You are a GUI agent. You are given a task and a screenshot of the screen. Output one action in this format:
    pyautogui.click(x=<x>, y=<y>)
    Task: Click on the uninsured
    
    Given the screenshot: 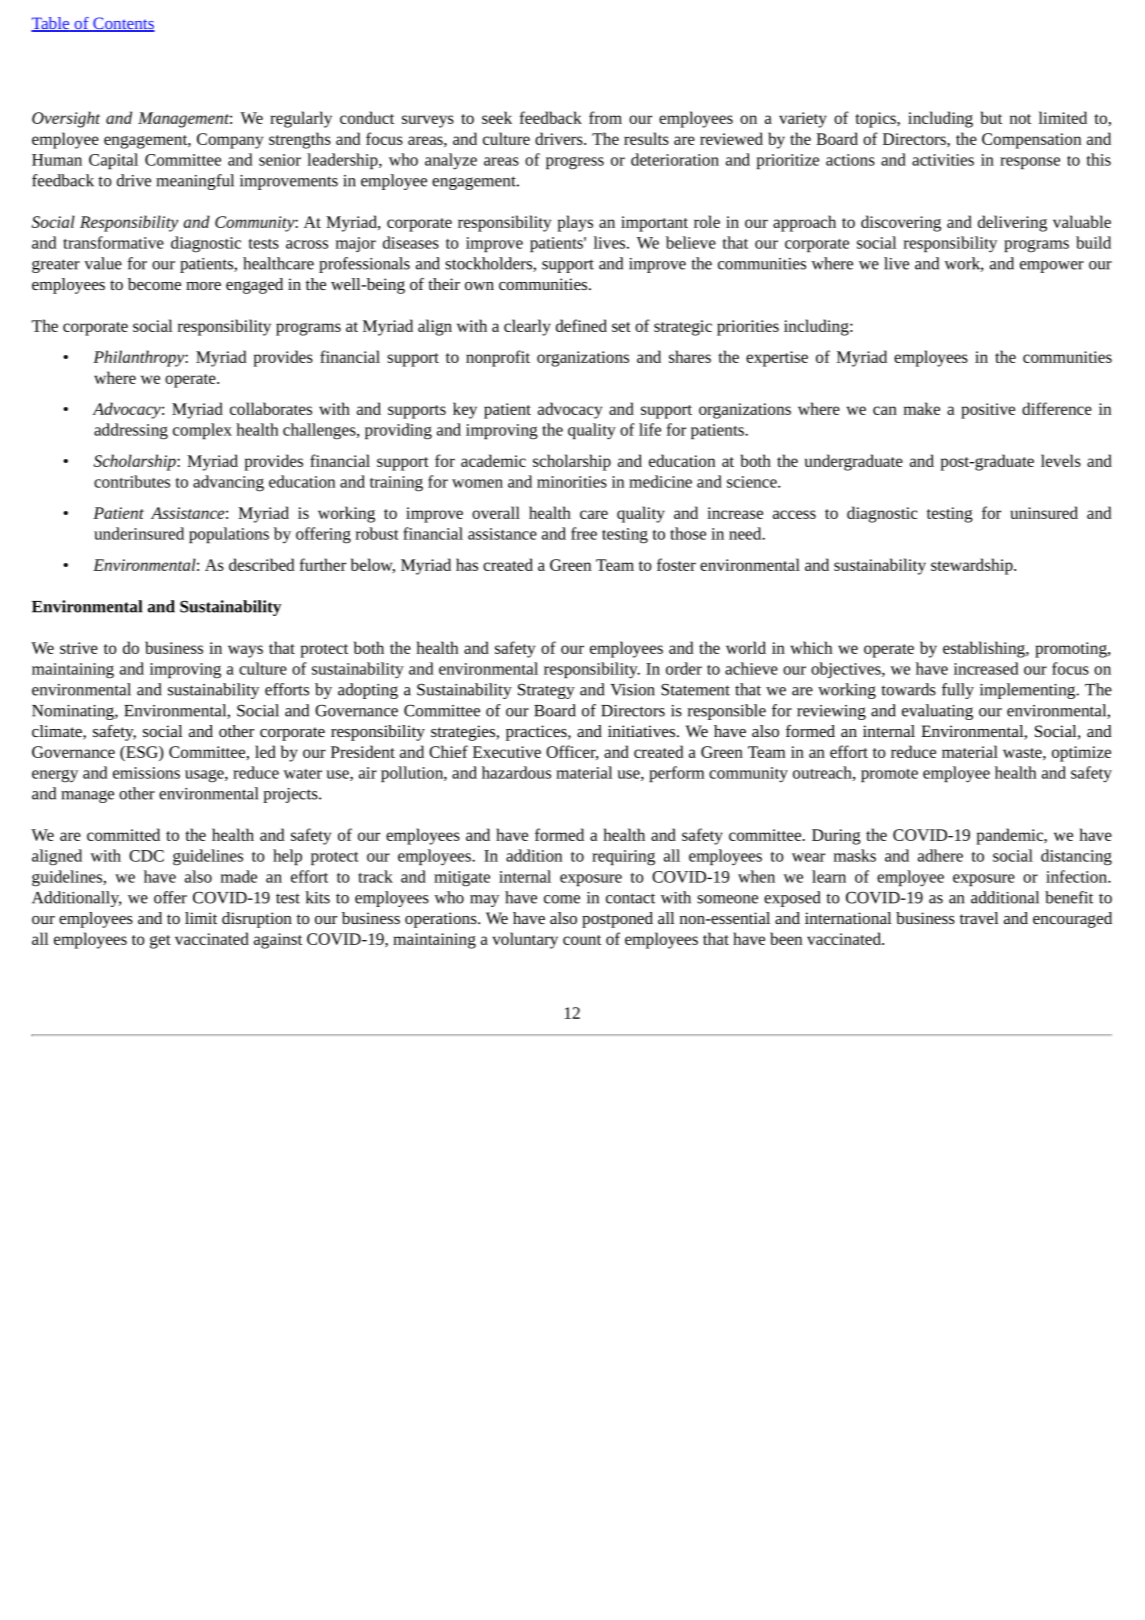 What is the action you would take?
    pyautogui.click(x=1044, y=512)
